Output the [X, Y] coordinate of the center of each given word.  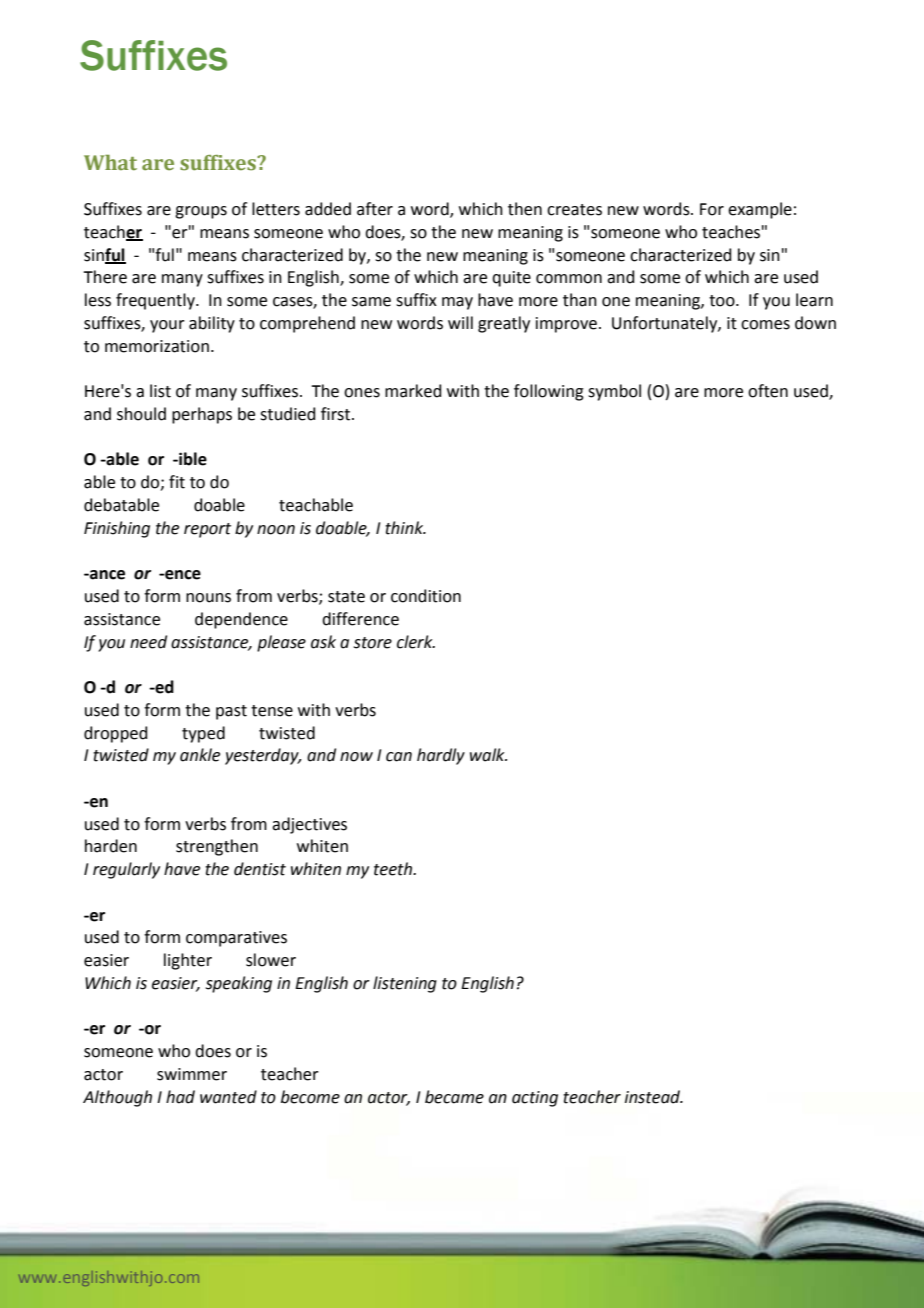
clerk [416, 642]
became [454, 1097]
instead [654, 1097]
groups [201, 212]
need [148, 642]
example [760, 210]
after [375, 209]
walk [488, 755]
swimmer [192, 1074]
